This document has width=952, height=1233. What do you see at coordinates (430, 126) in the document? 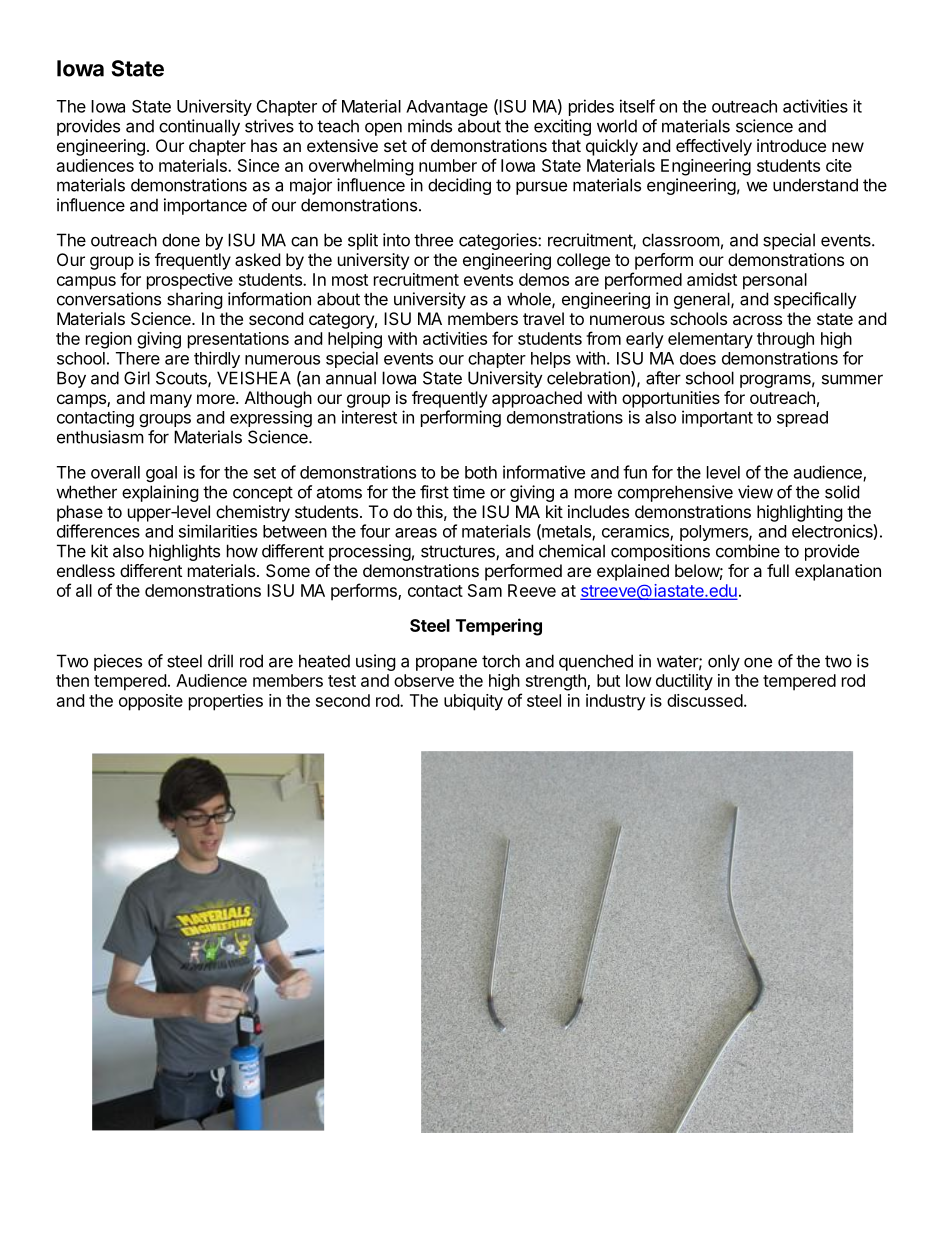
I see `minds` at bounding box center [430, 126].
